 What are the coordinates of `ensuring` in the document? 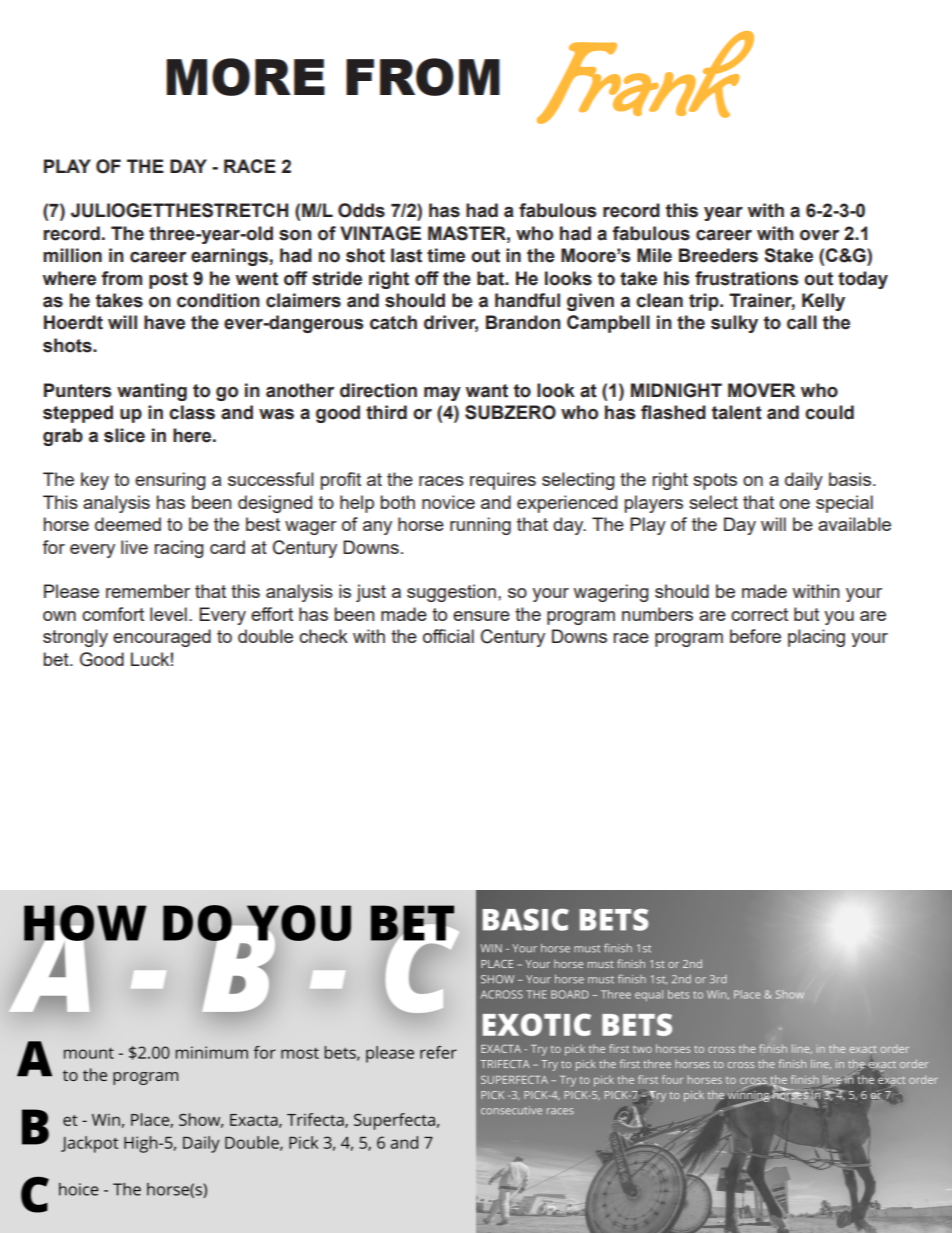 It's located at (170, 481).
